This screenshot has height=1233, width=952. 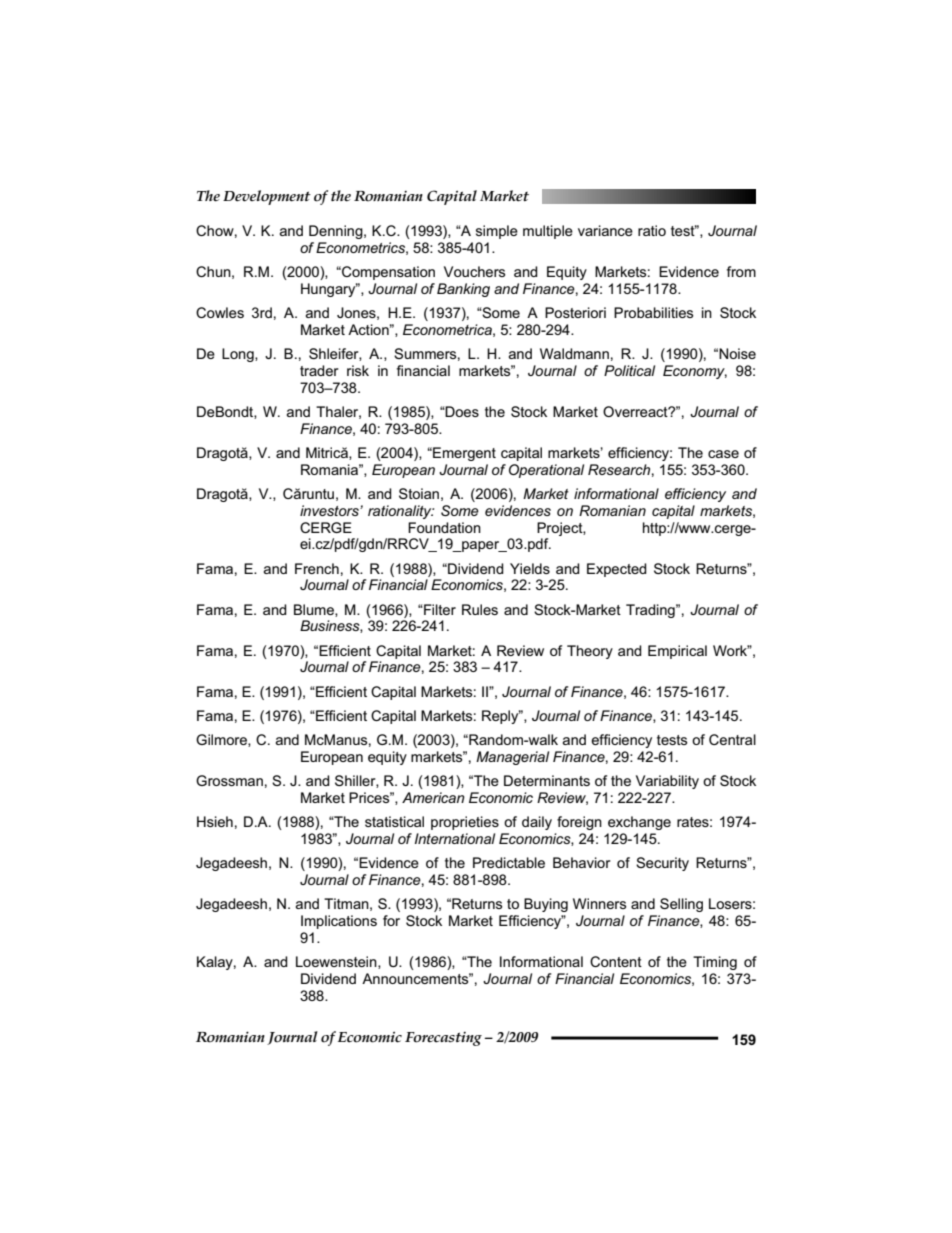 What do you see at coordinates (267, 197) in the screenshot?
I see `Development` at bounding box center [267, 197].
